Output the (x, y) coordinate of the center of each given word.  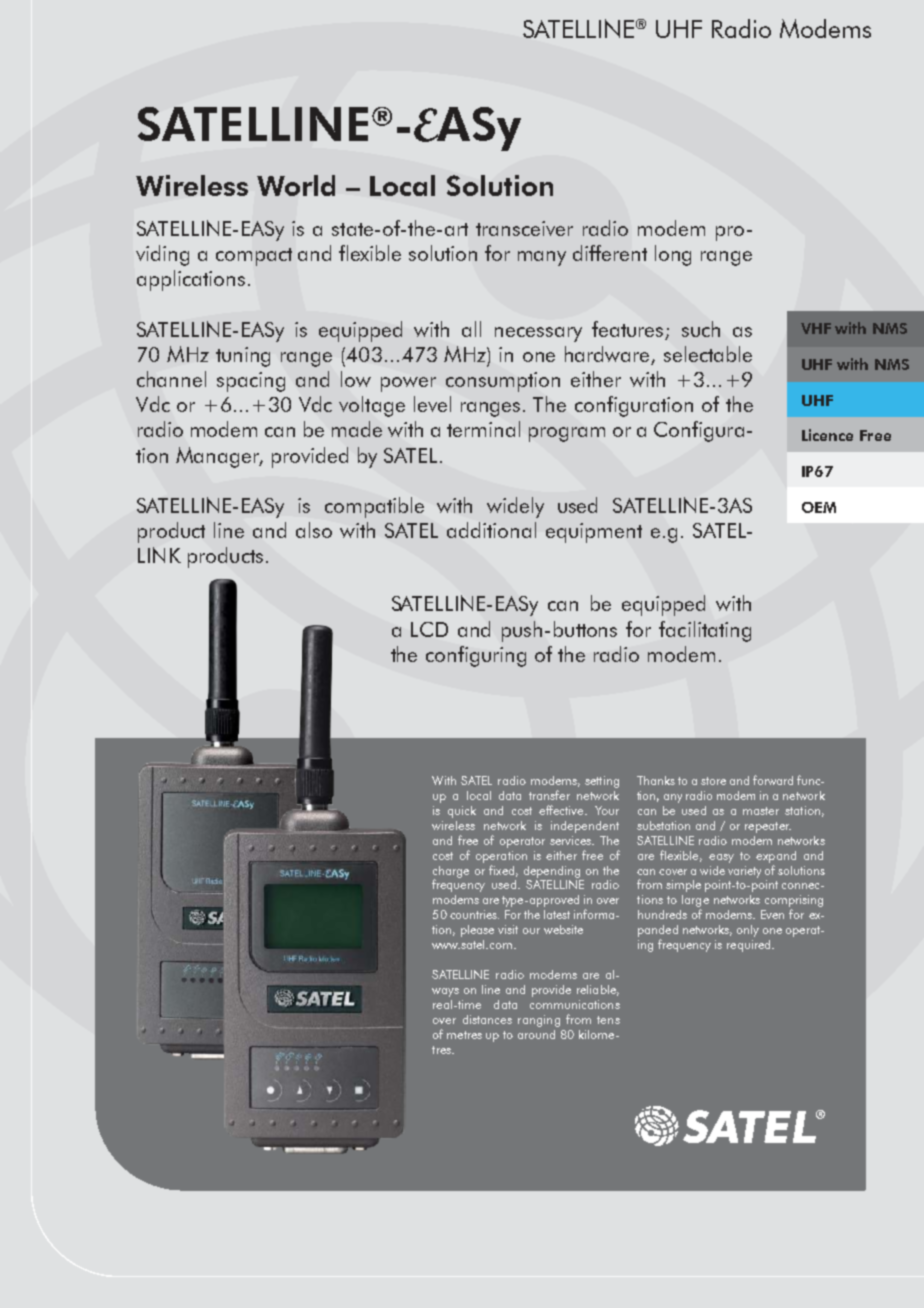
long (673, 255)
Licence (827, 435)
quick (462, 812)
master (761, 811)
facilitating (705, 631)
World (296, 185)
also (314, 530)
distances (487, 1019)
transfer (549, 795)
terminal (483, 429)
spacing (251, 382)
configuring (476, 656)
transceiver (524, 228)
